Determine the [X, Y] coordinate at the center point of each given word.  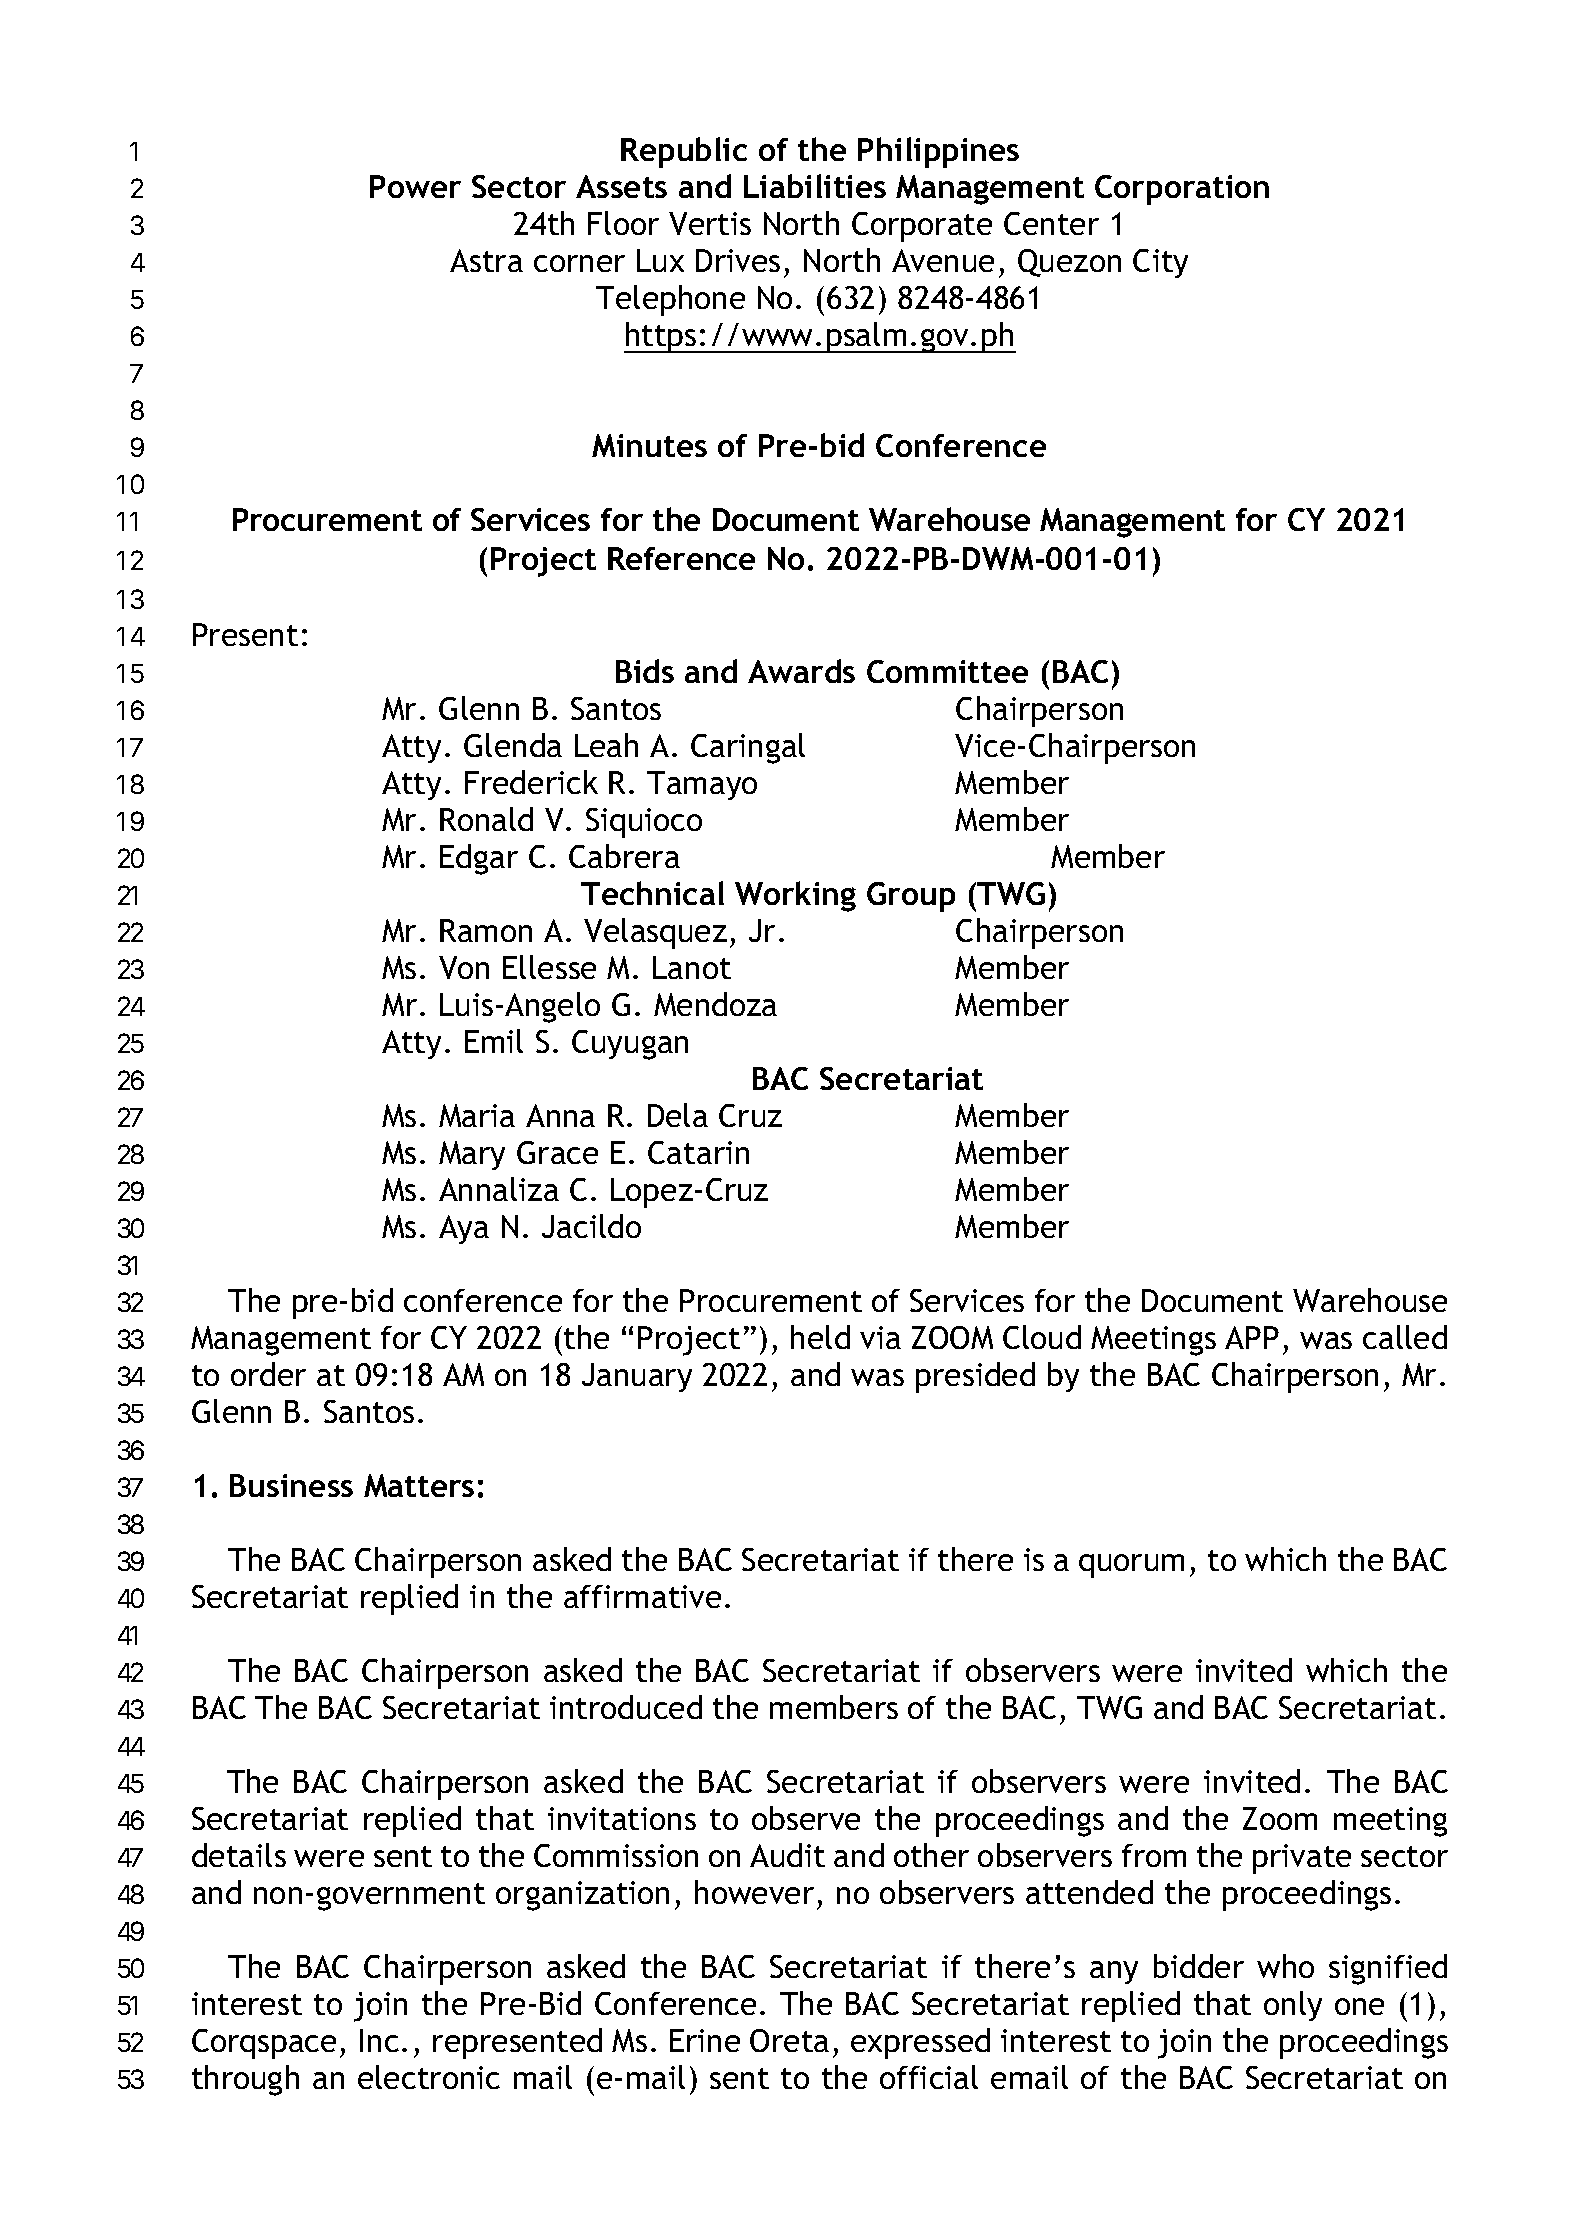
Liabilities [815, 186]
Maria [477, 1115]
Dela [678, 1115]
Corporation [1182, 190]
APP [1252, 1337]
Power [415, 186]
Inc [379, 2040]
